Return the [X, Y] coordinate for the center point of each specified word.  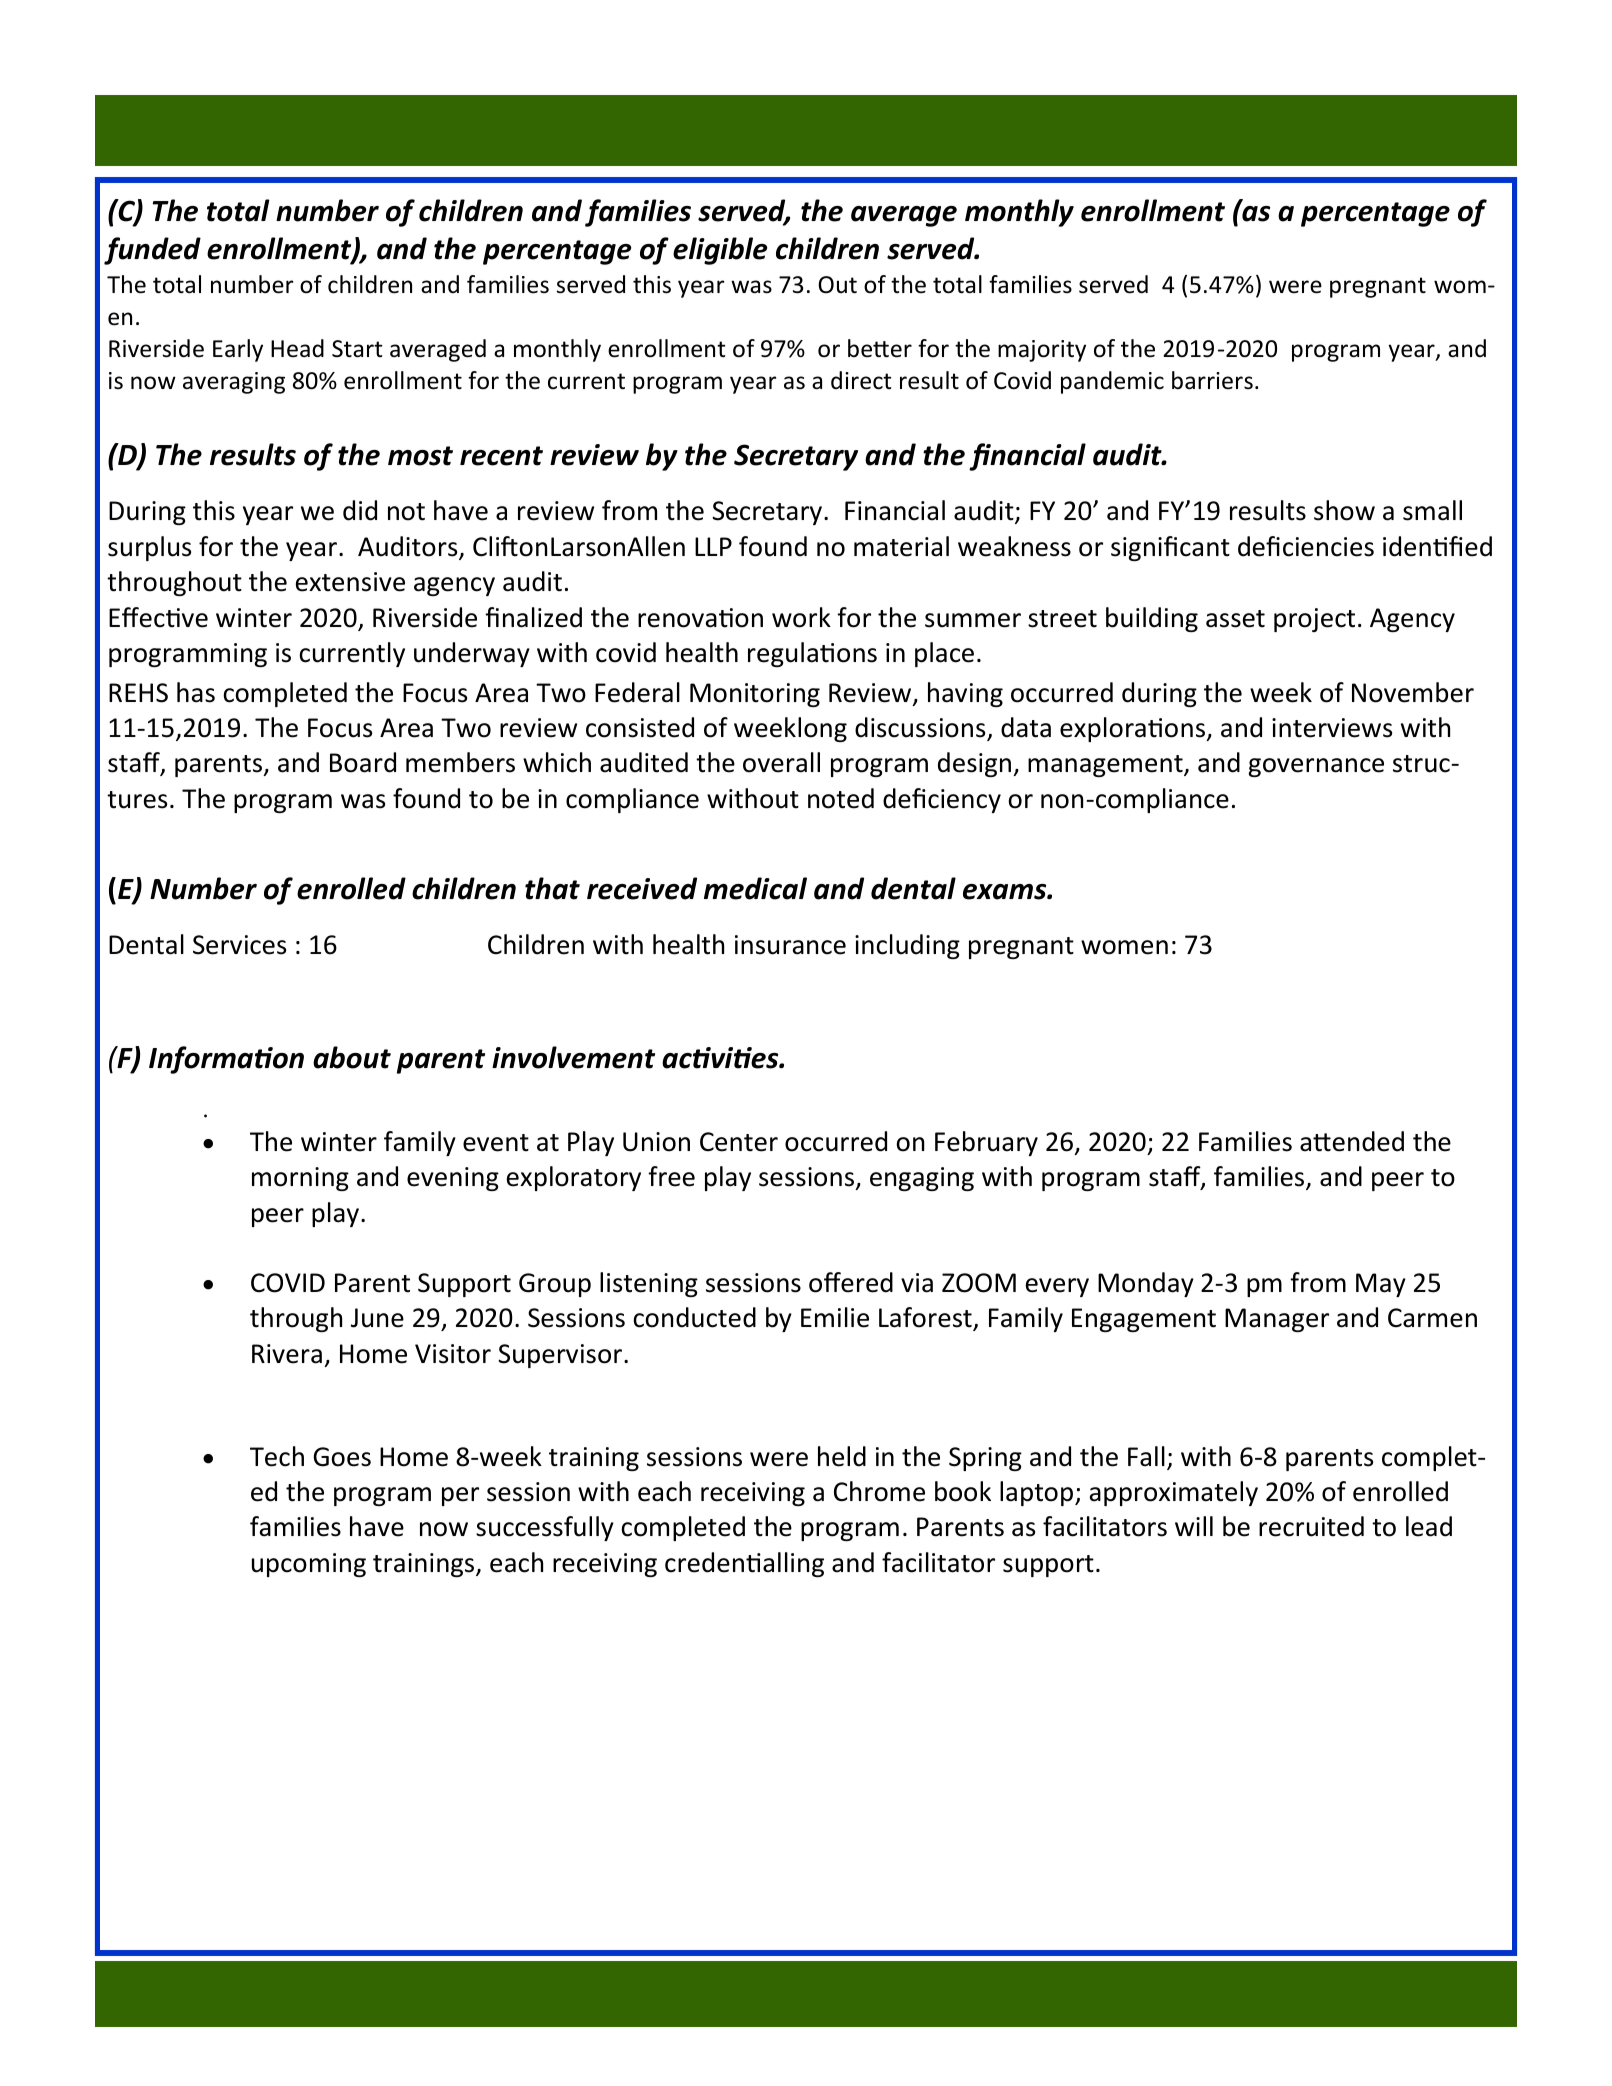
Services [239, 945]
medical [755, 888]
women [1124, 947]
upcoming [309, 1565]
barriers [1212, 380]
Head [297, 348]
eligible [720, 251]
